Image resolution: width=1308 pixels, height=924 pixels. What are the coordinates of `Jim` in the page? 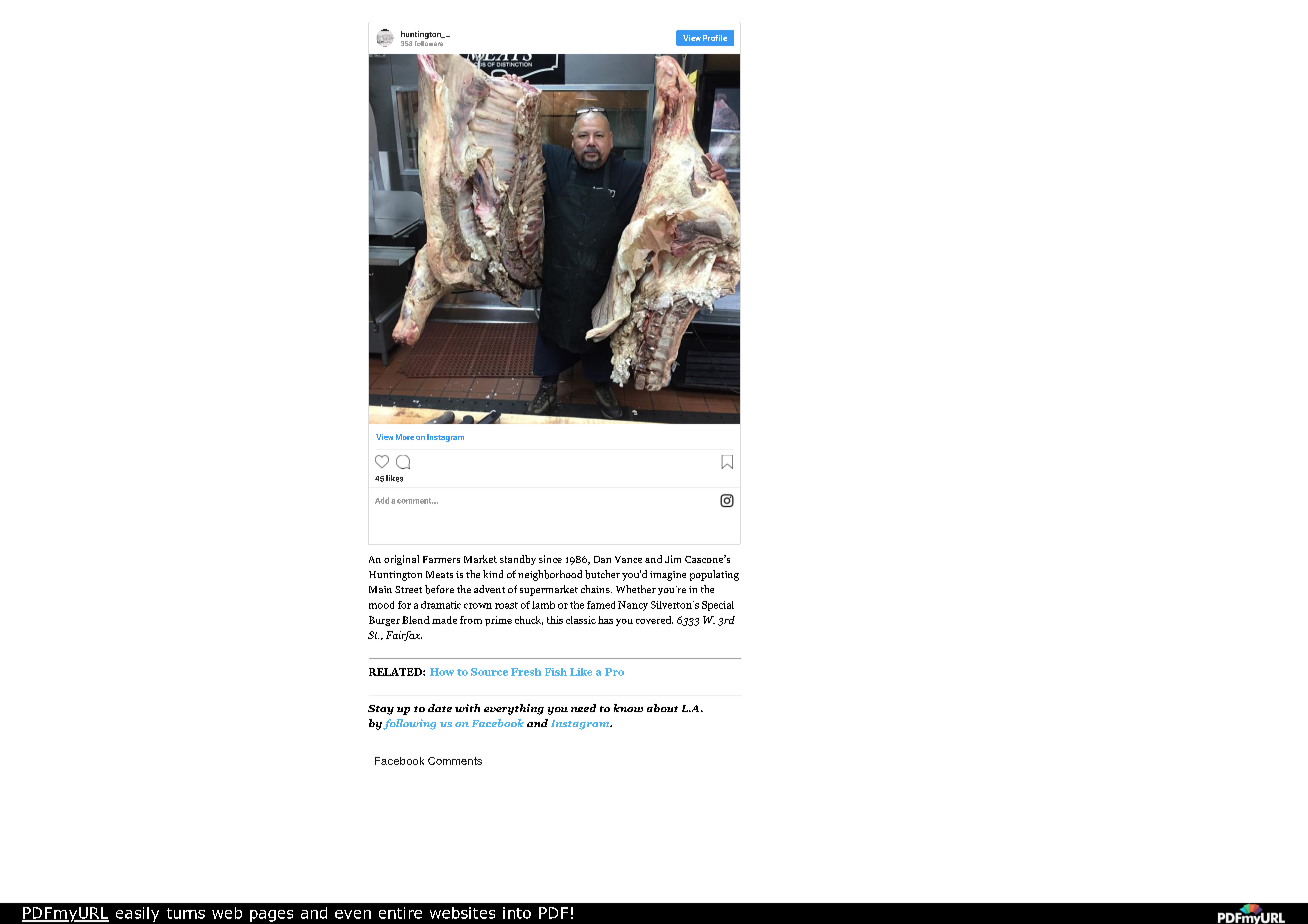 It's located at (673, 559).
